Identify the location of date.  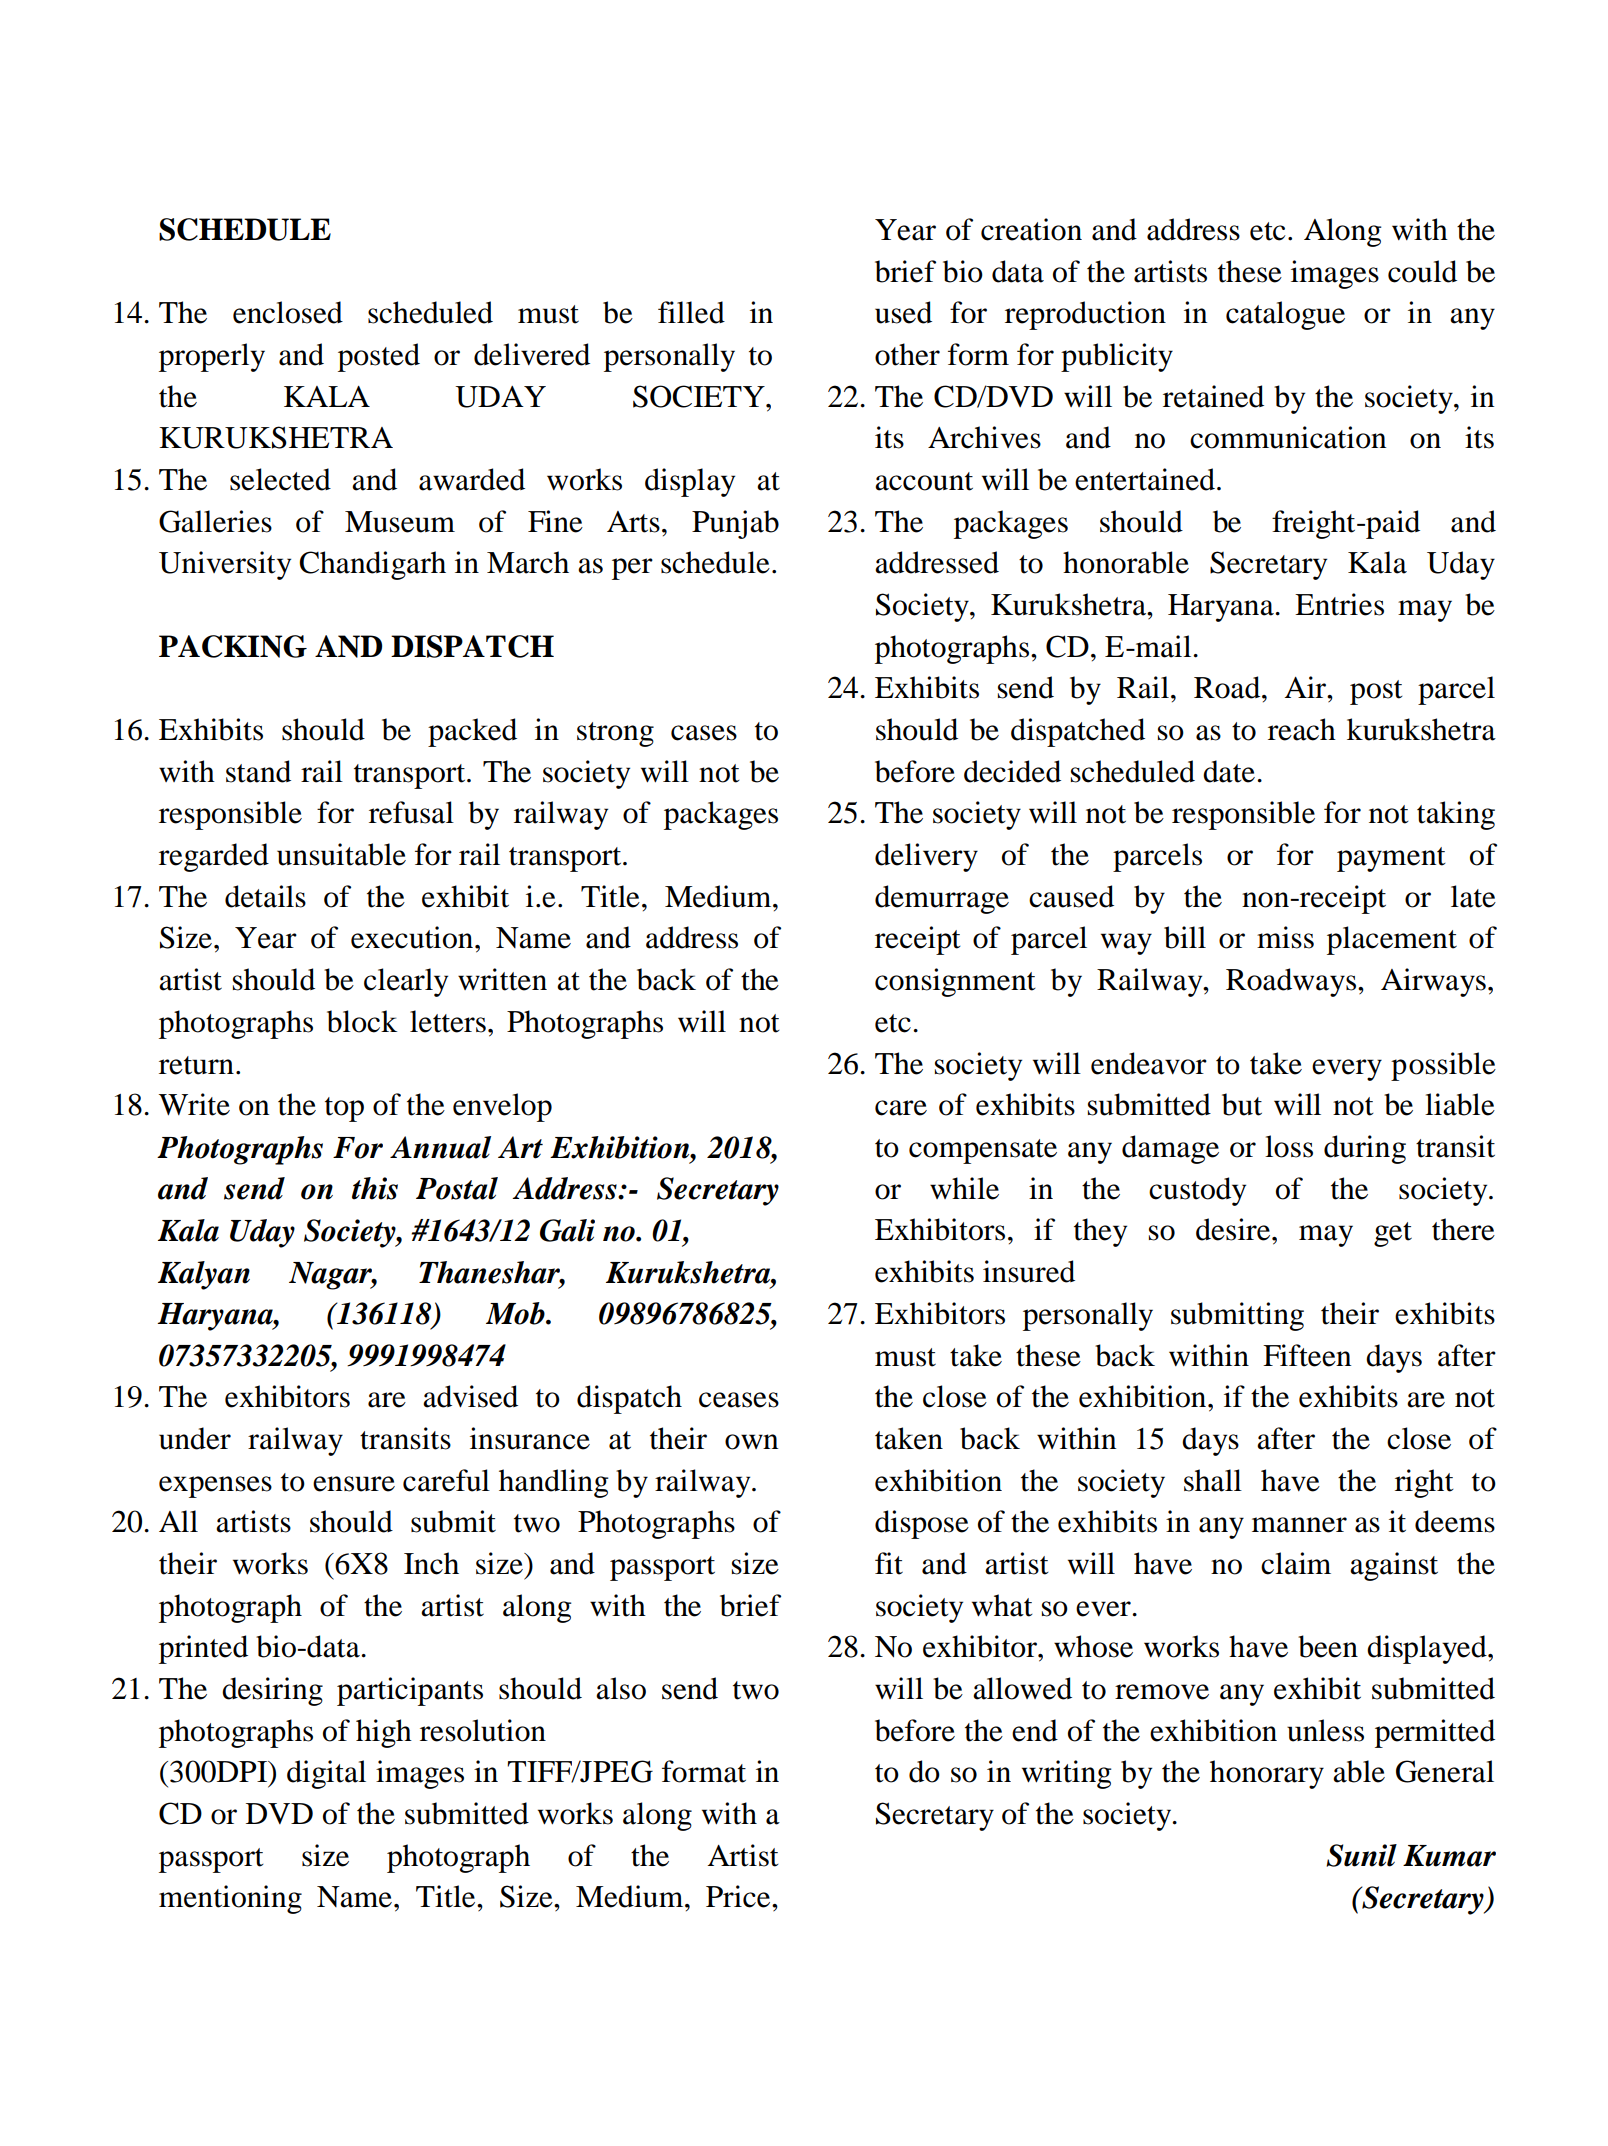
(1229, 771).
